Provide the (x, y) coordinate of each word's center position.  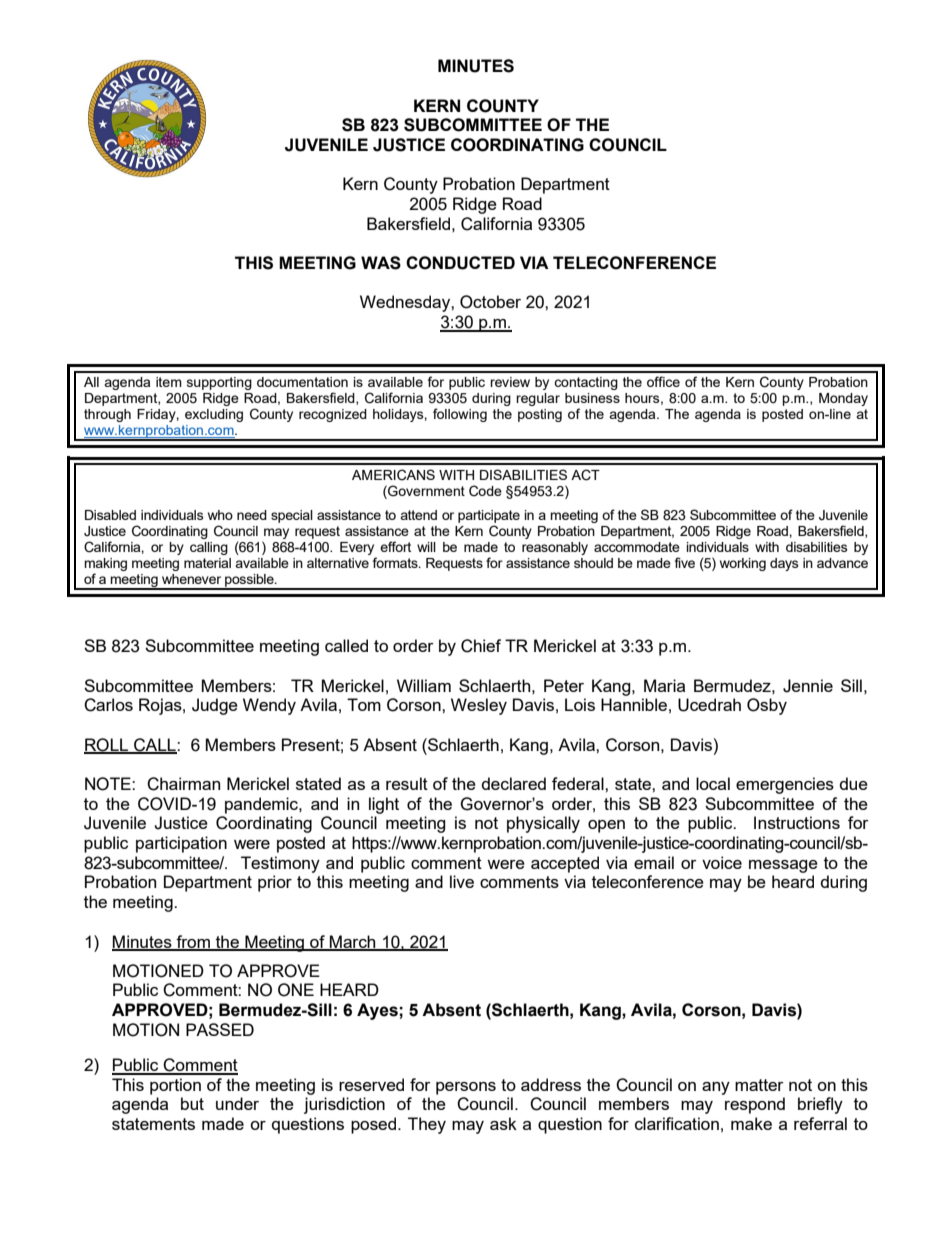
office (663, 381)
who (220, 515)
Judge (215, 706)
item (169, 382)
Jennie (808, 686)
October (490, 302)
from (193, 942)
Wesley (479, 706)
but (192, 1103)
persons (466, 1088)
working (743, 564)
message (783, 866)
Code (485, 491)
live (462, 881)
